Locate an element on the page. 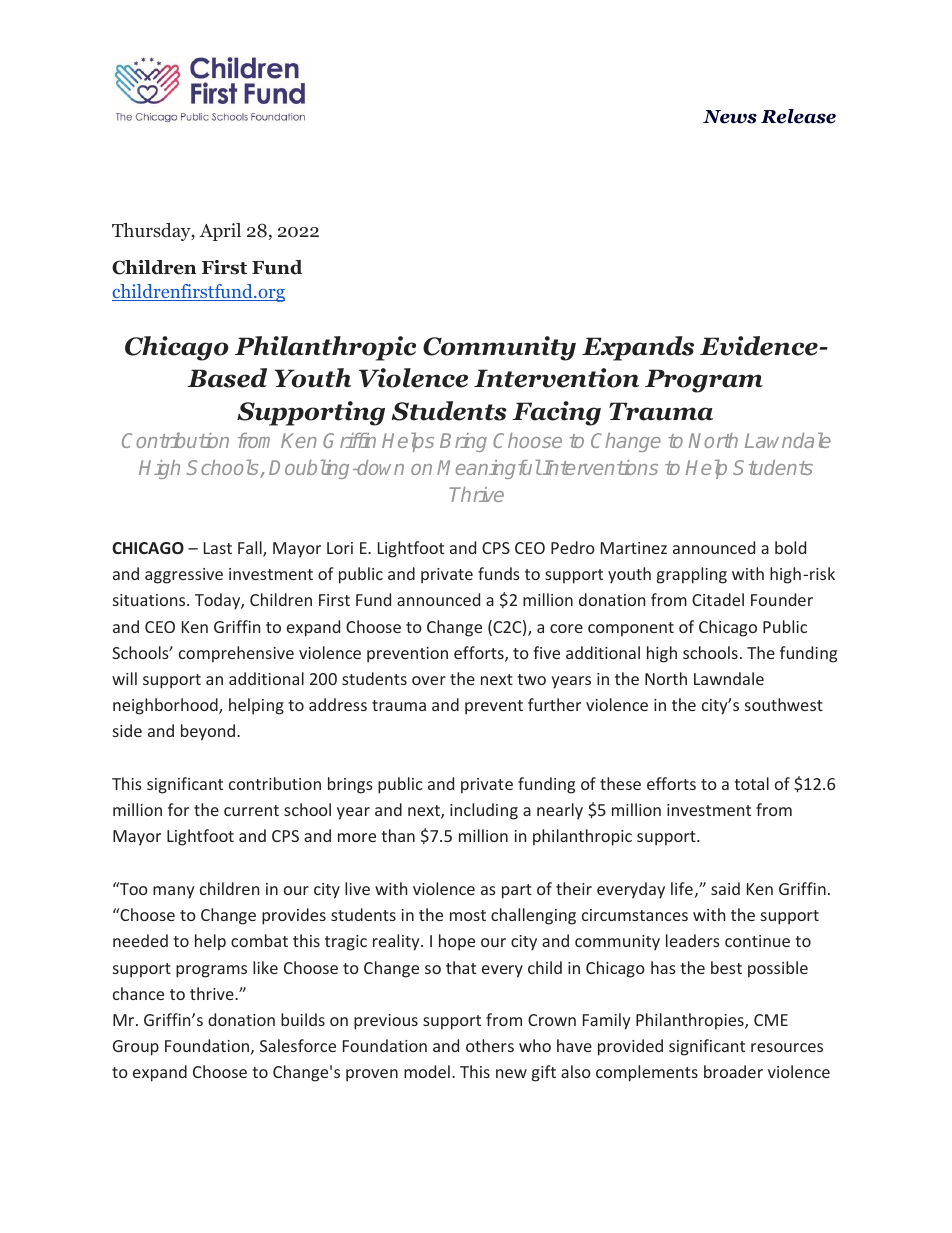 The image size is (952, 1233). Facing is located at coordinates (556, 413).
